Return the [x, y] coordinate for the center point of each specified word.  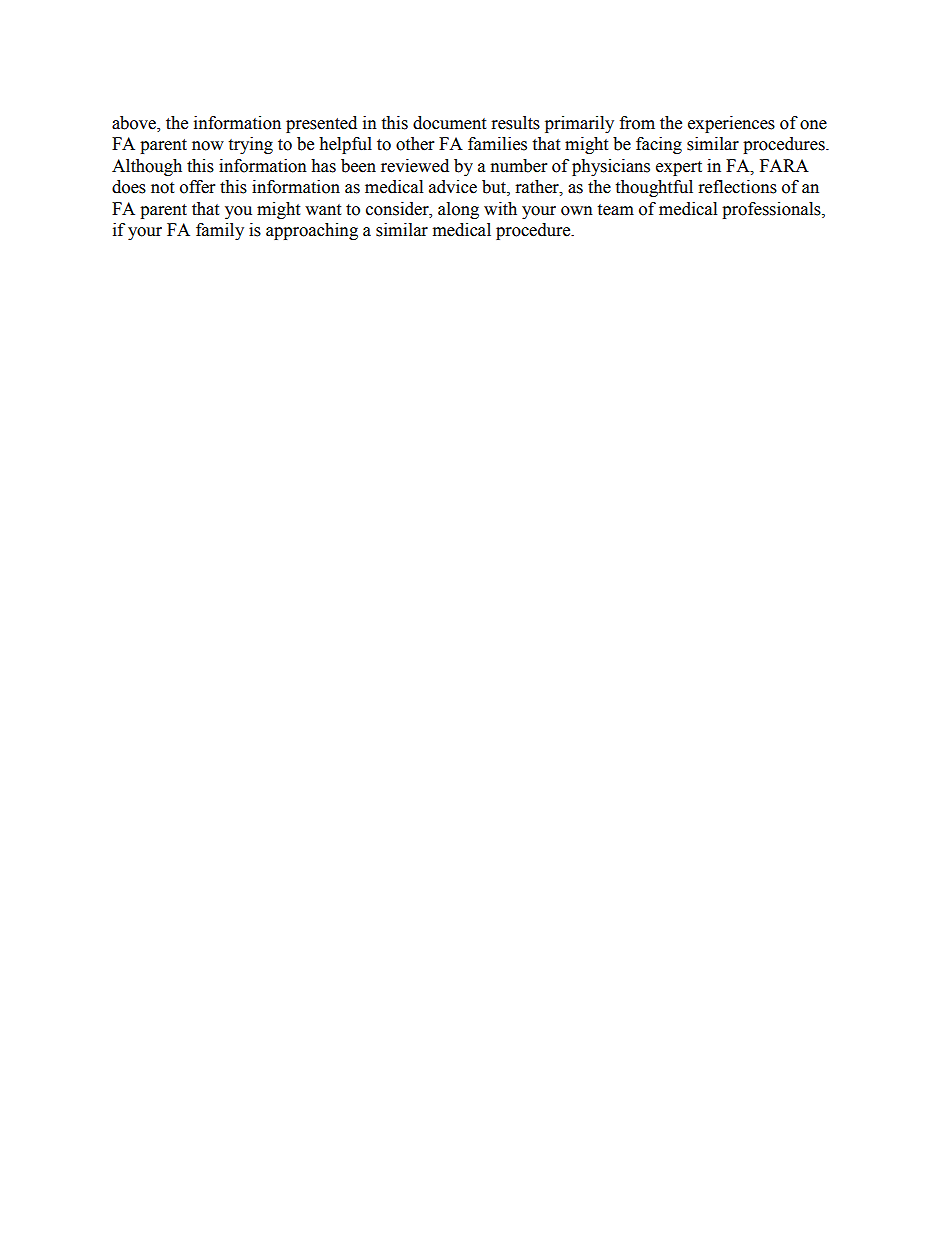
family [220, 231]
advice [453, 187]
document [449, 123]
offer [197, 187]
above [135, 124]
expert [679, 168]
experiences [731, 124]
